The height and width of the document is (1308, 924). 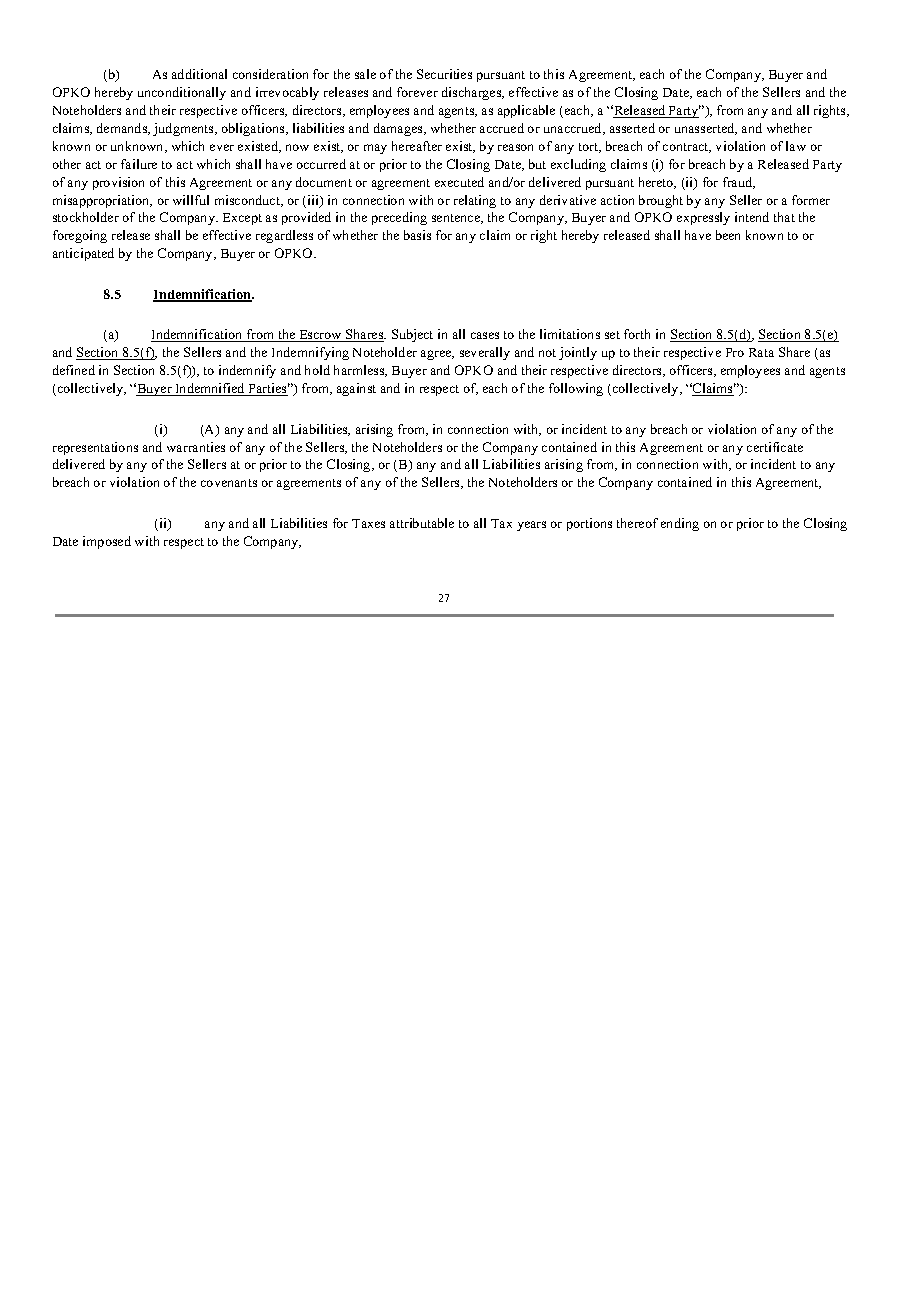 What do you see at coordinates (83, 254) in the document?
I see `anticipated` at bounding box center [83, 254].
